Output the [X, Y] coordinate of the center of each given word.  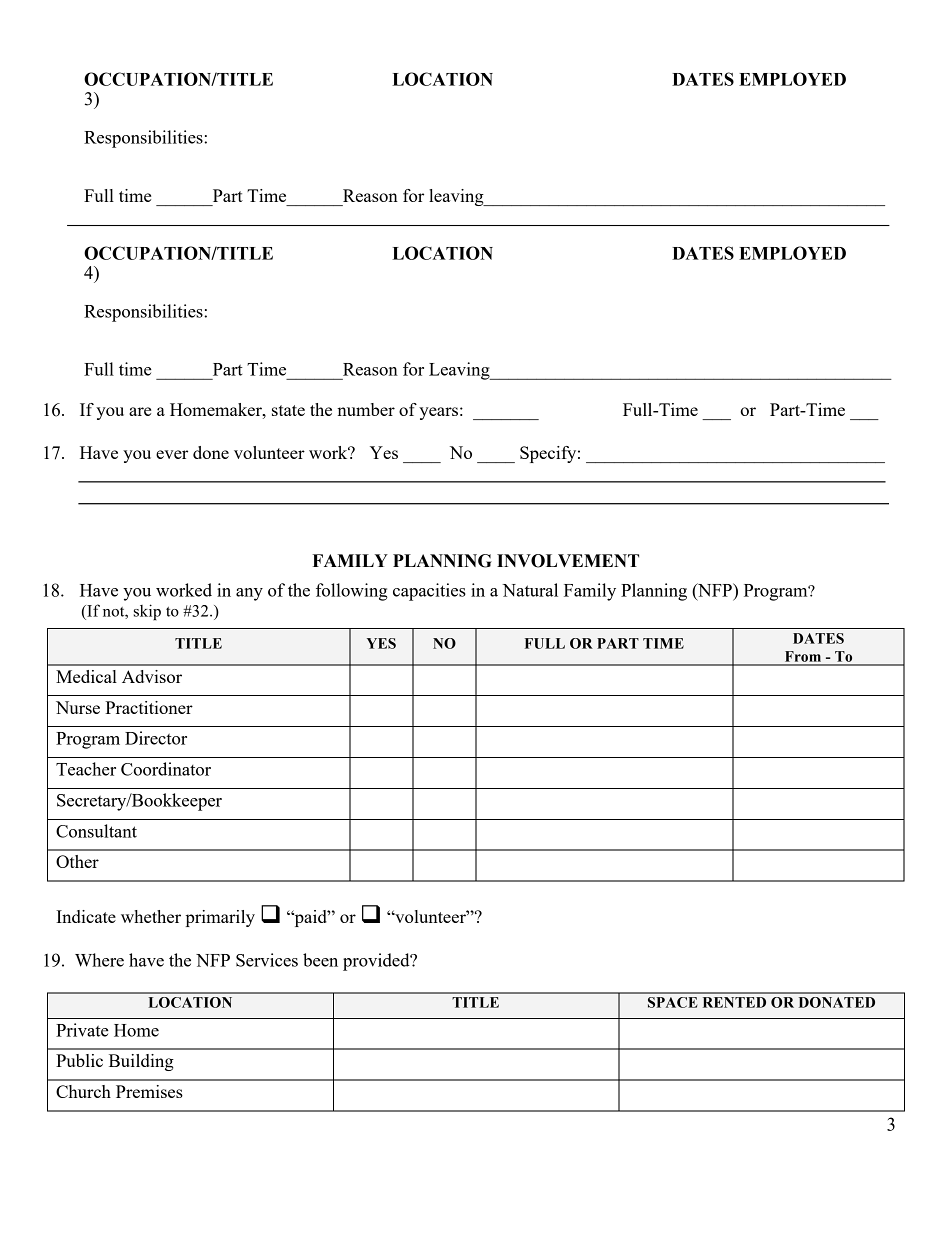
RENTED [734, 1002]
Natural [530, 590]
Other [77, 861]
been [320, 960]
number [366, 409]
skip [147, 612]
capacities [429, 592]
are [140, 411]
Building [141, 1062]
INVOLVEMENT [568, 561]
